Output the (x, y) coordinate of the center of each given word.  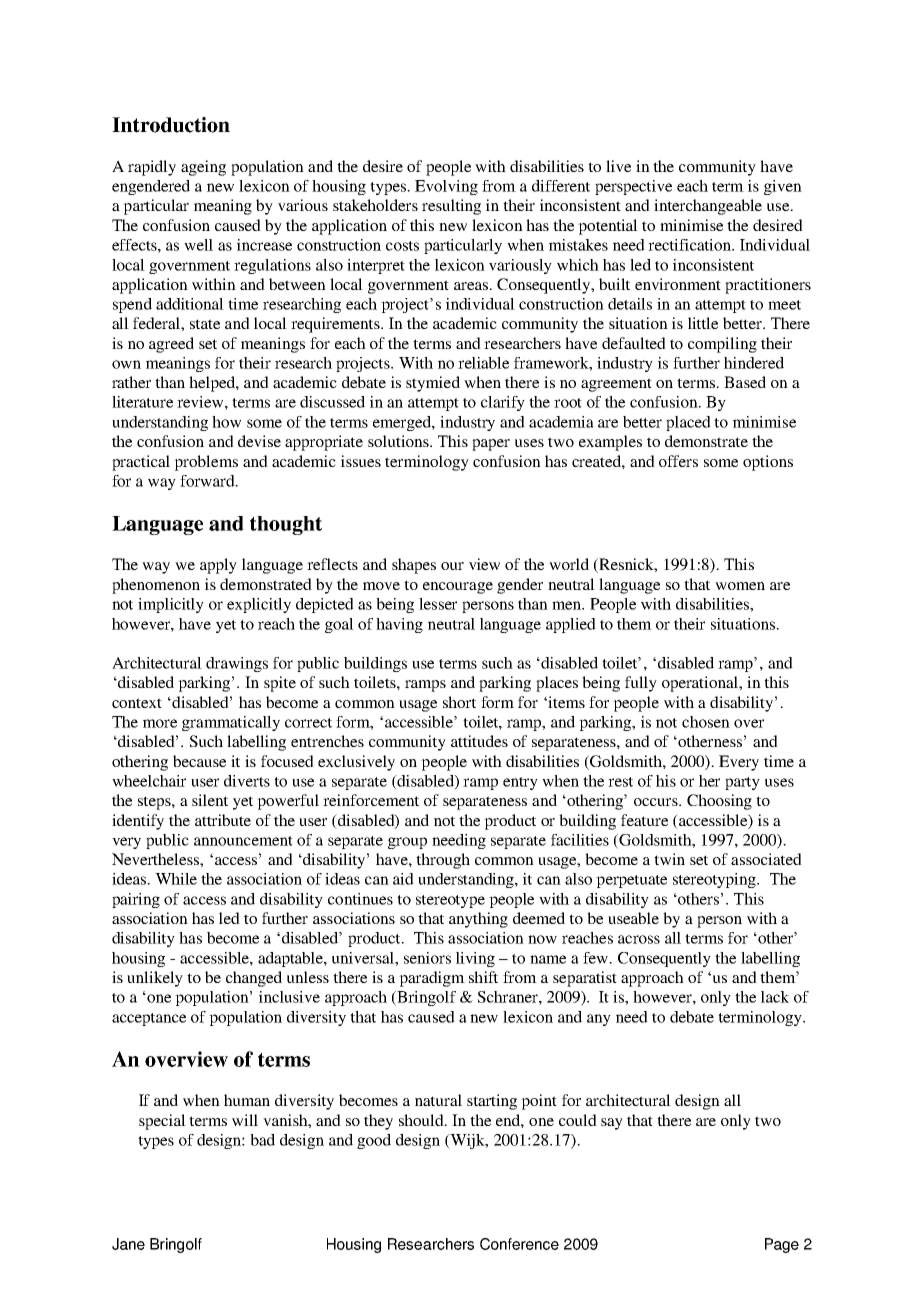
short (459, 702)
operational (701, 684)
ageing (203, 168)
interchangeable (708, 207)
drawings (237, 664)
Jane (128, 1244)
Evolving (446, 187)
